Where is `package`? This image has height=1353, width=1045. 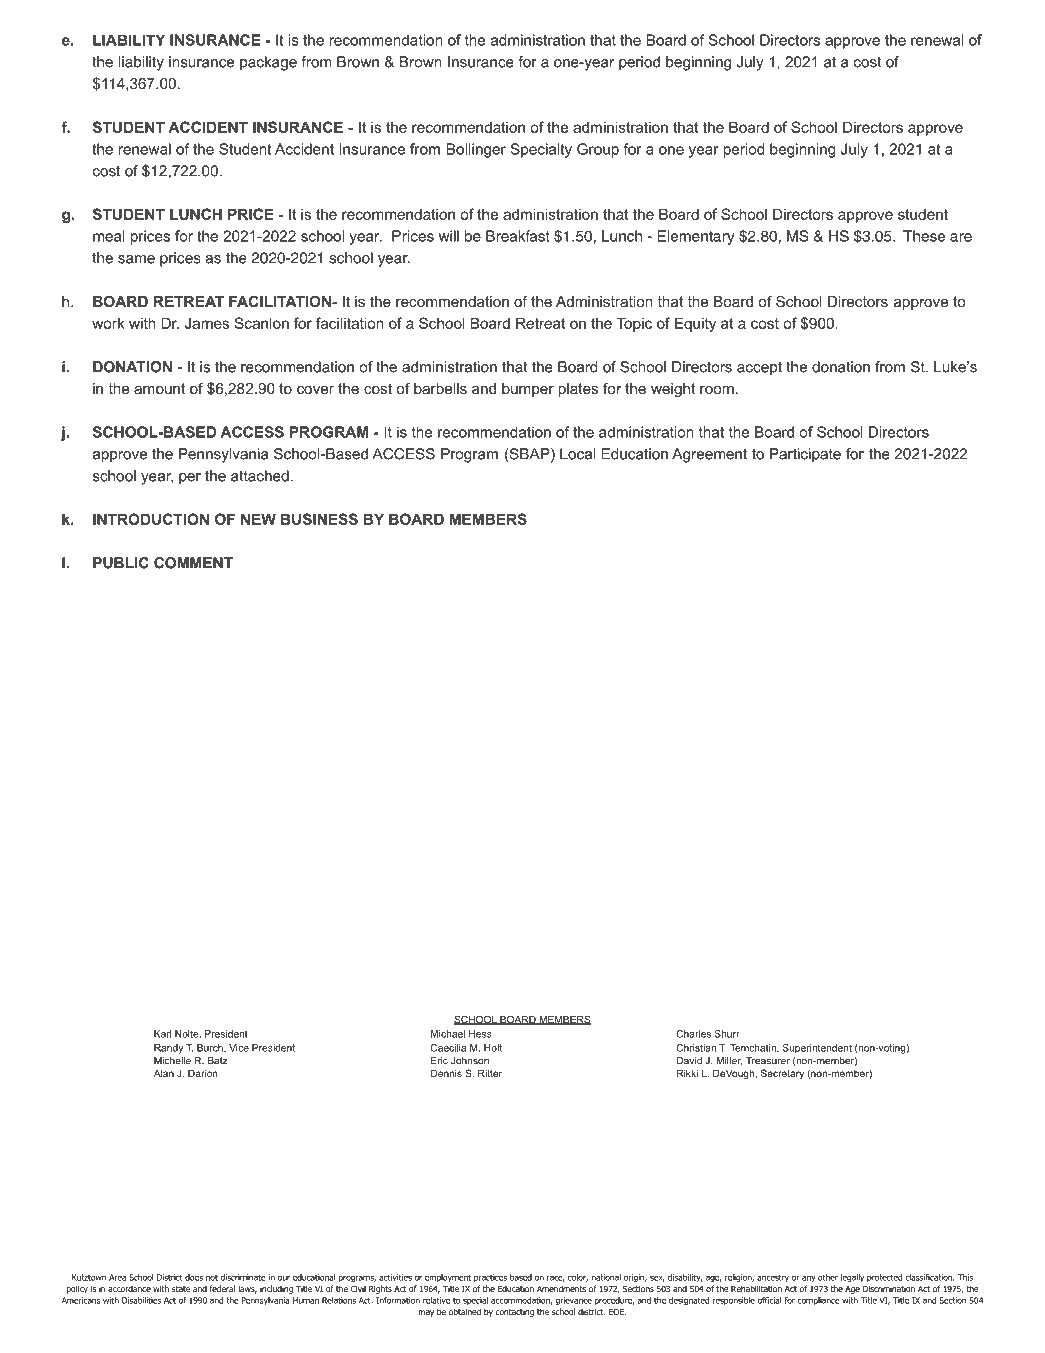
package is located at coordinates (268, 63).
